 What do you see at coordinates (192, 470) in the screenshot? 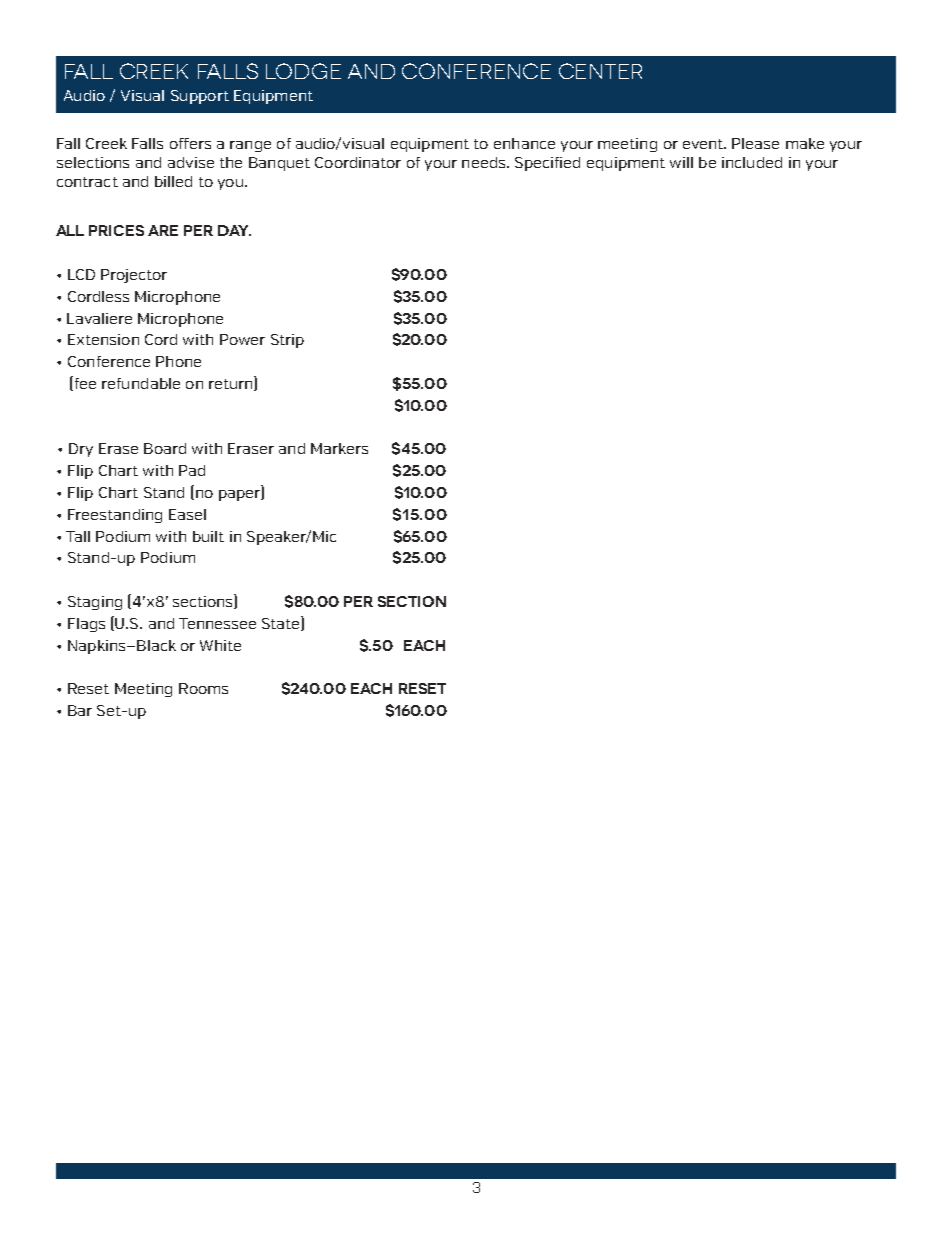
I see `Pad` at bounding box center [192, 470].
